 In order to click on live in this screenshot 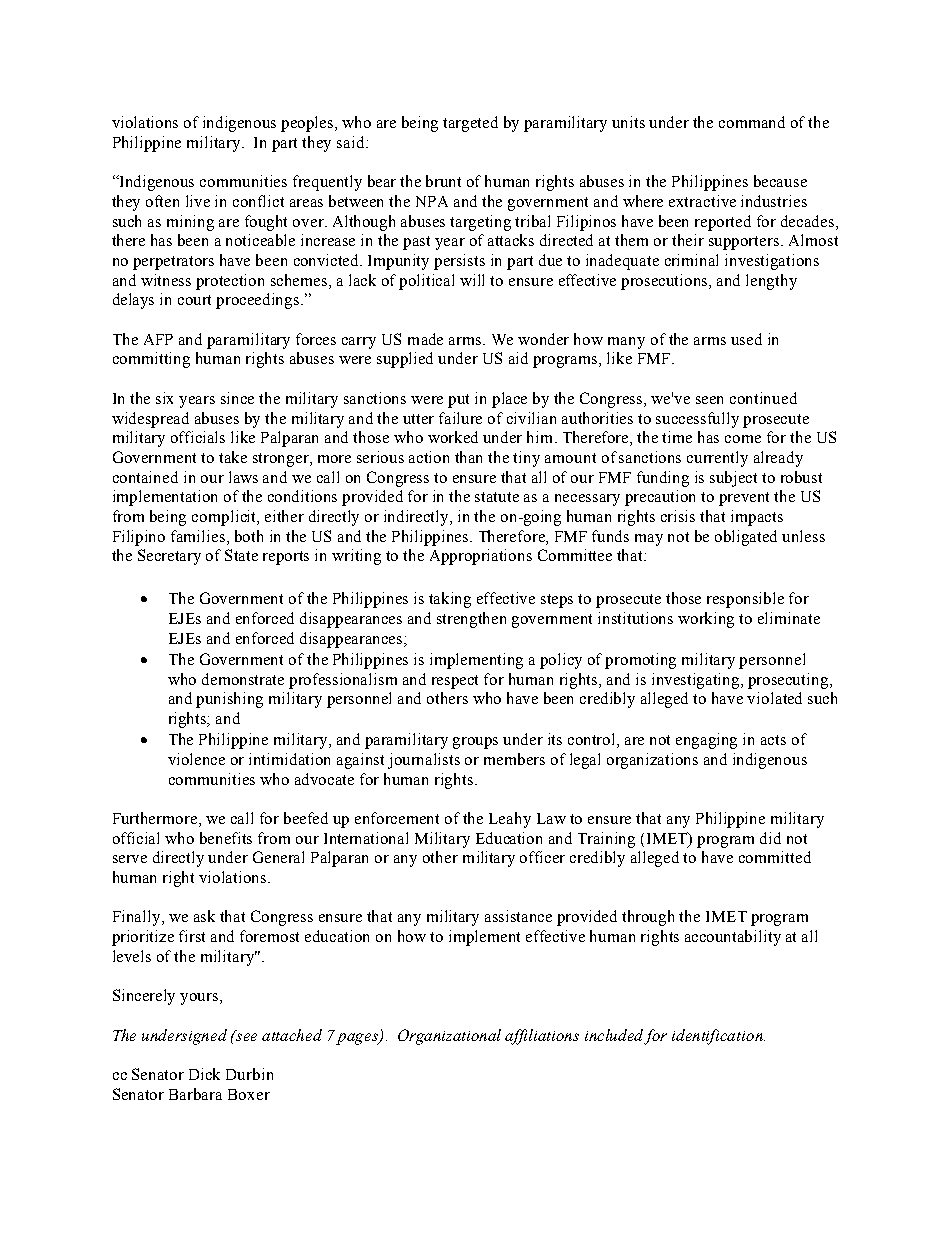, I will do `click(198, 201)`.
